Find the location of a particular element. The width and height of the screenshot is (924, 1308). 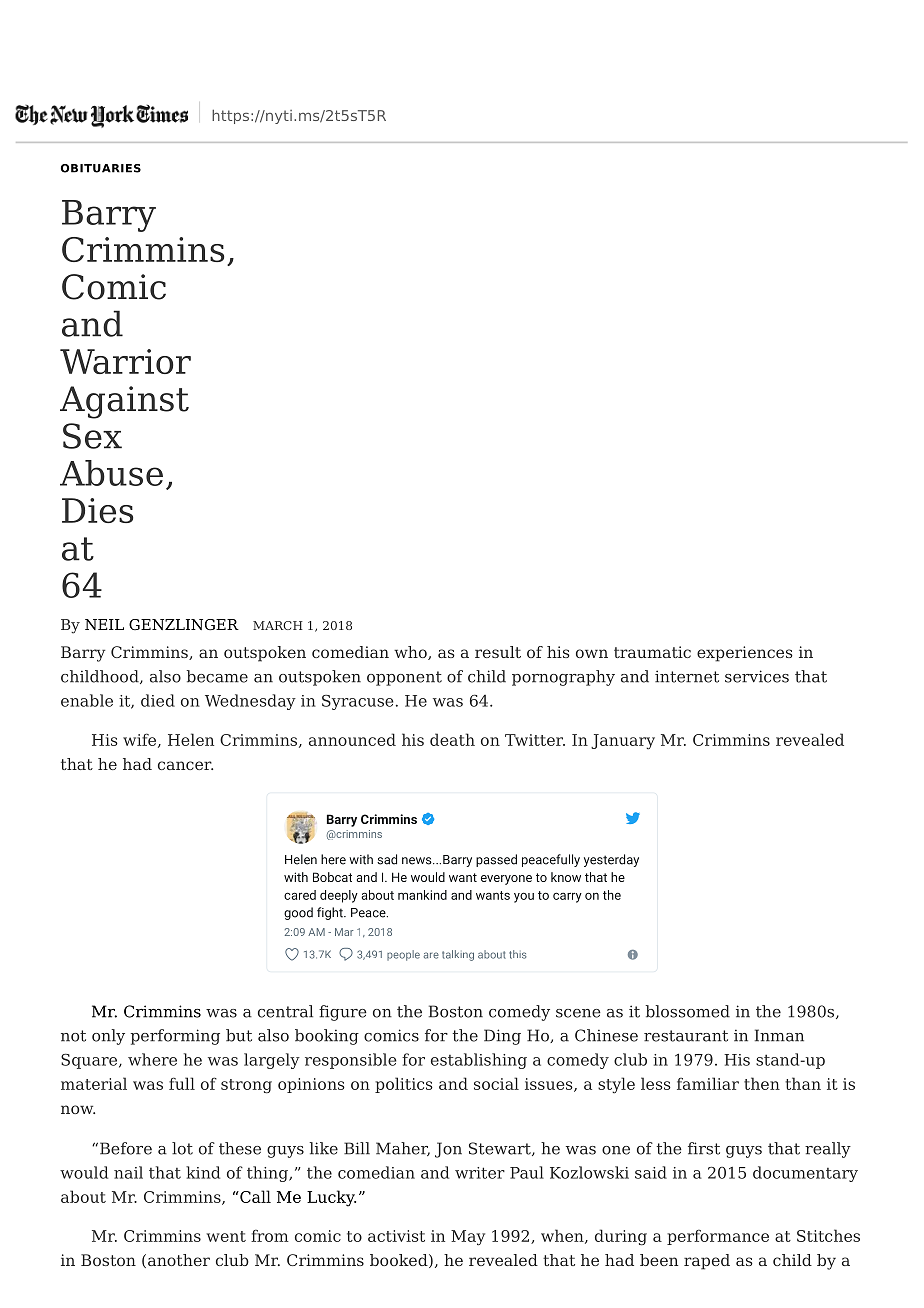

traumatic is located at coordinates (652, 652).
